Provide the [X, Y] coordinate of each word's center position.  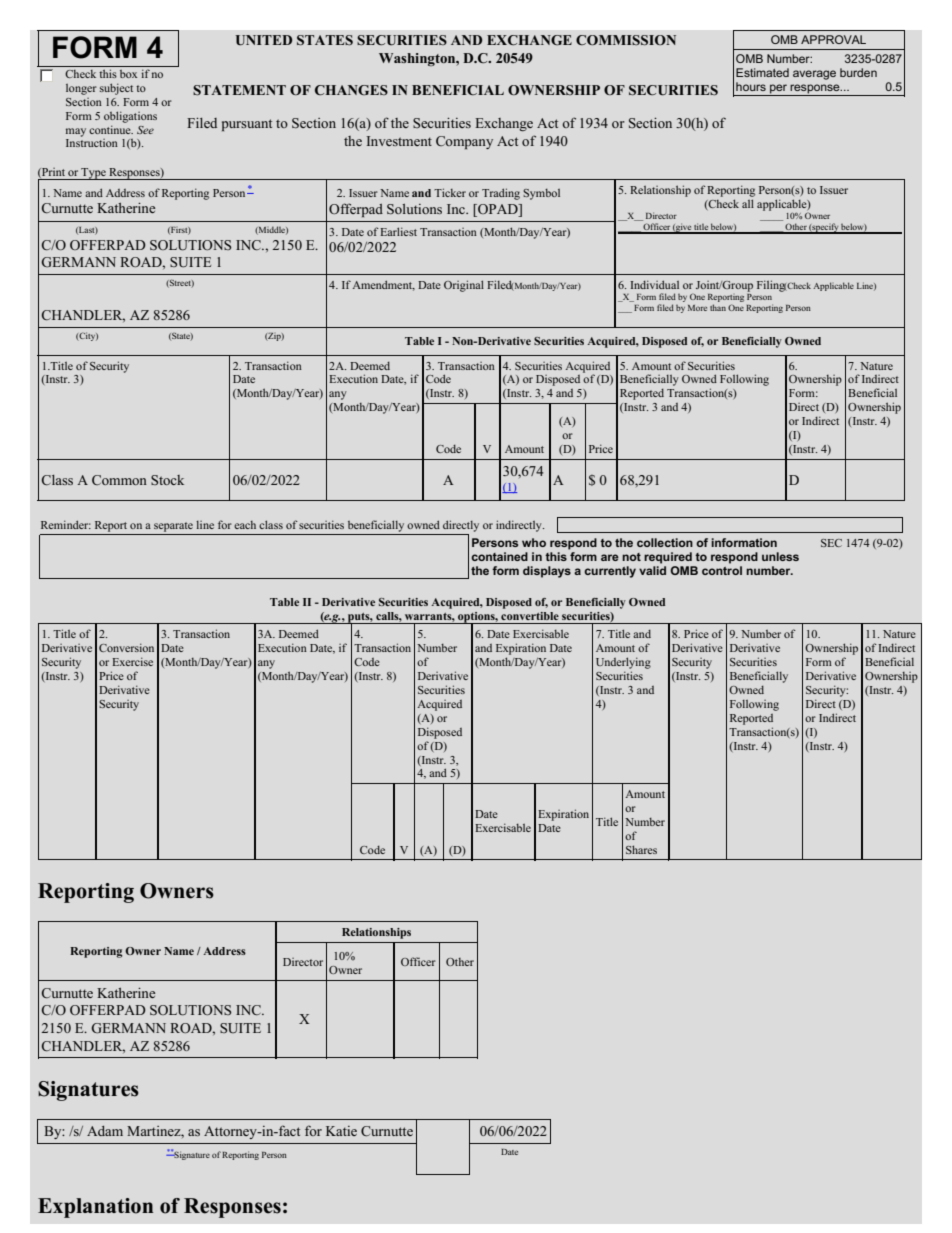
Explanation [95, 1208]
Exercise [132, 661]
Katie [341, 1131]
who [534, 542]
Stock [167, 480]
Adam [105, 1131]
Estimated [762, 72]
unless [780, 556]
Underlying [623, 663]
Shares [641, 849]
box [128, 74]
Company [464, 142]
